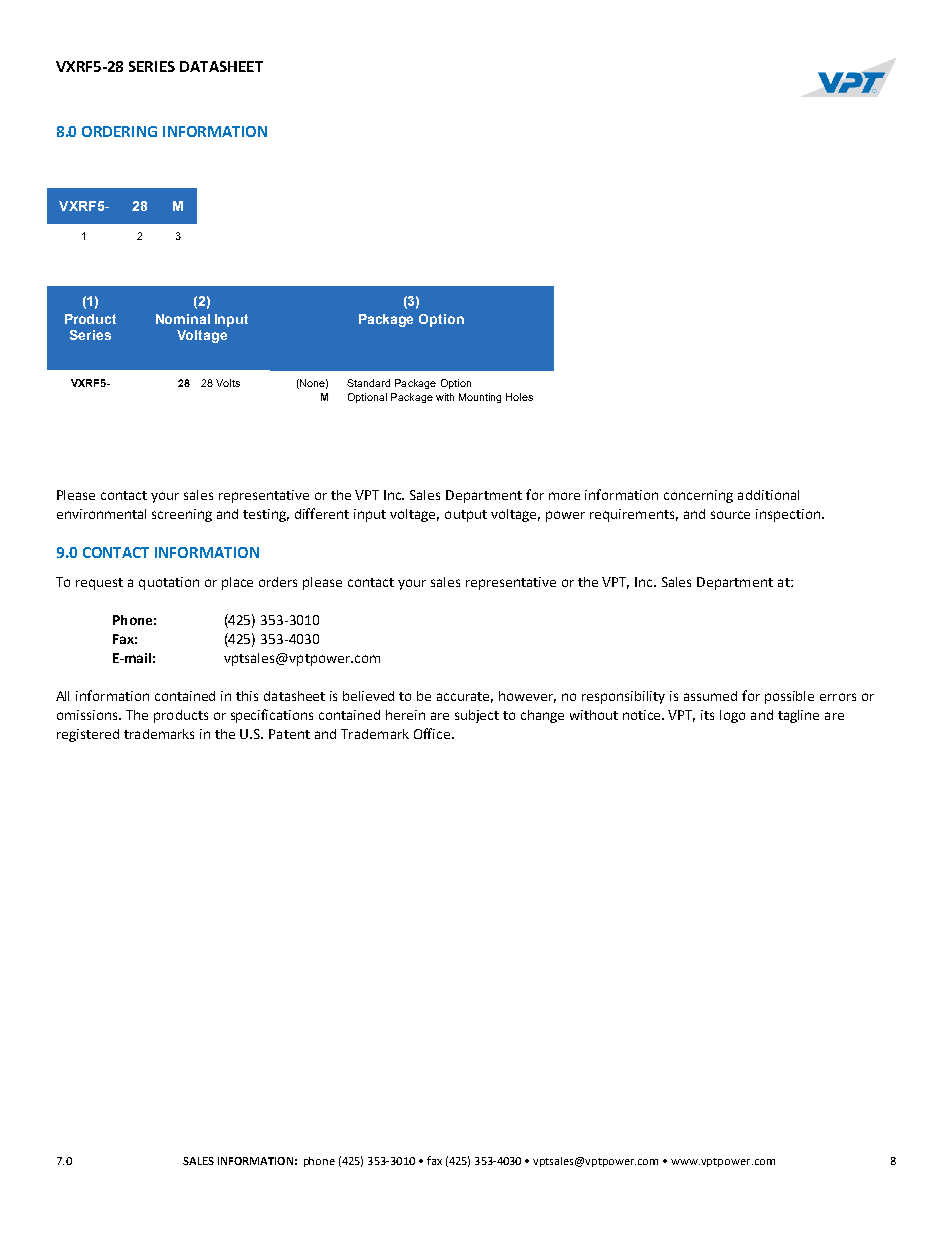 The height and width of the screenshot is (1233, 952). I want to click on Volts, so click(228, 383).
